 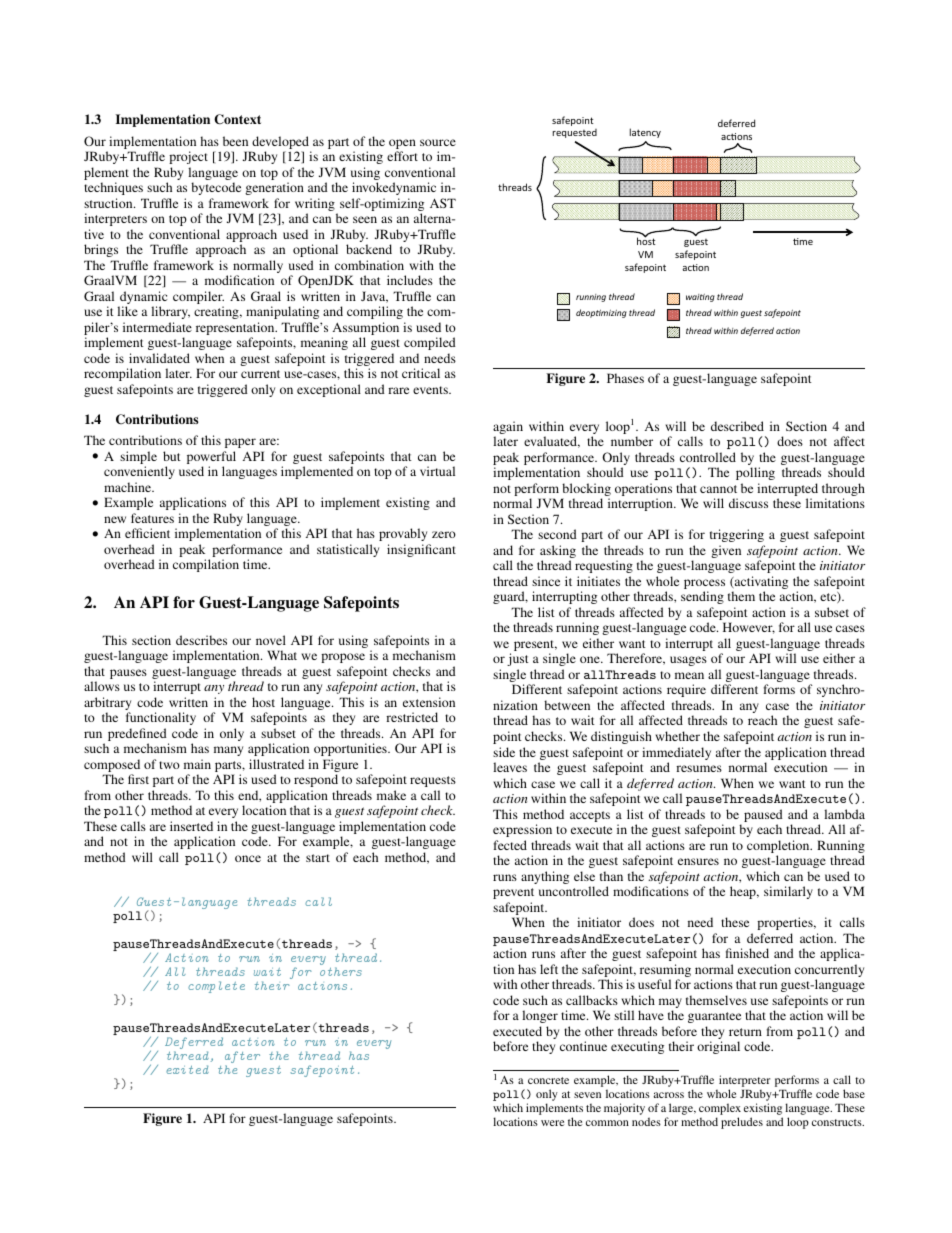 I want to click on describes, so click(x=201, y=640).
